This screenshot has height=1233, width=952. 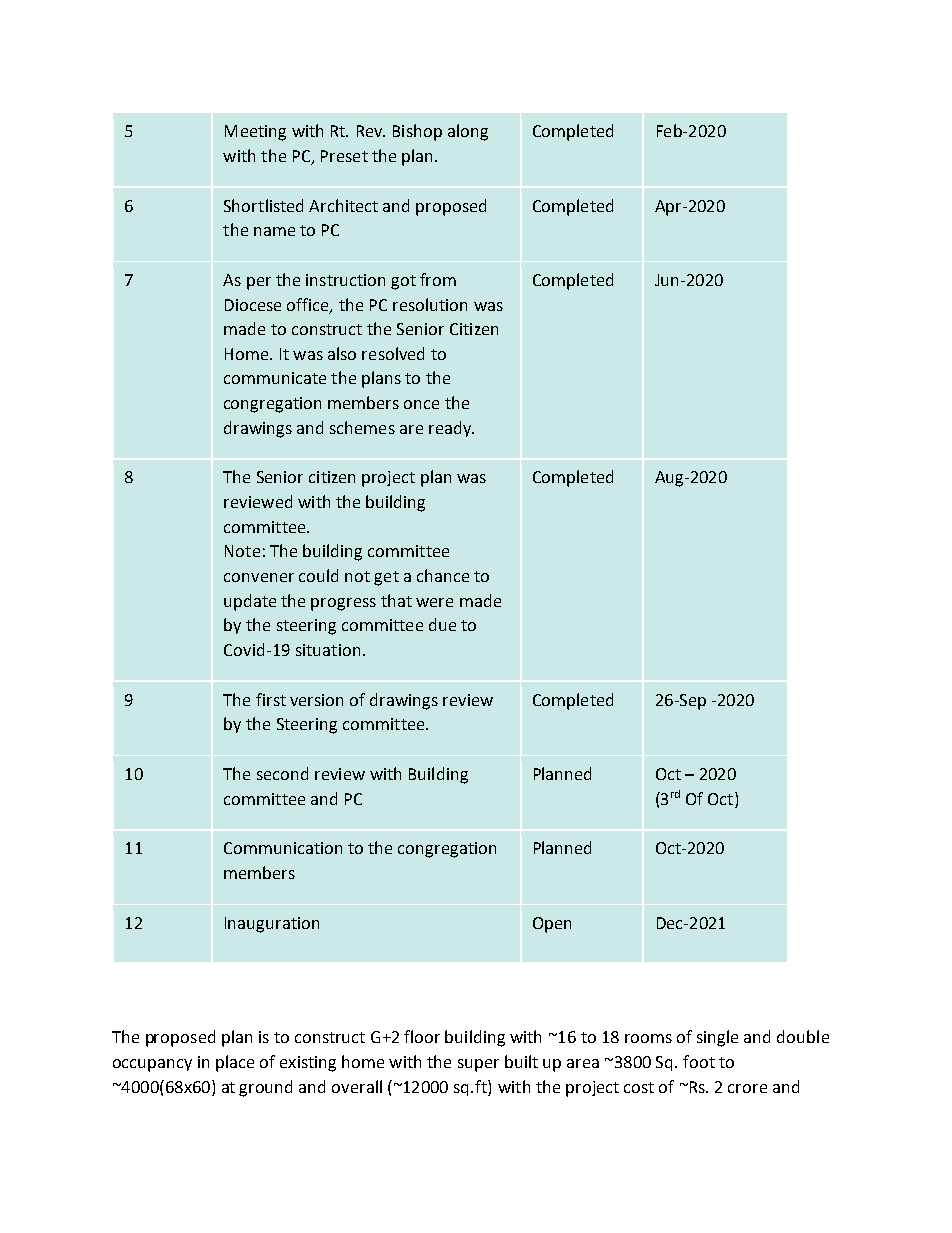 I want to click on due, so click(x=442, y=624).
